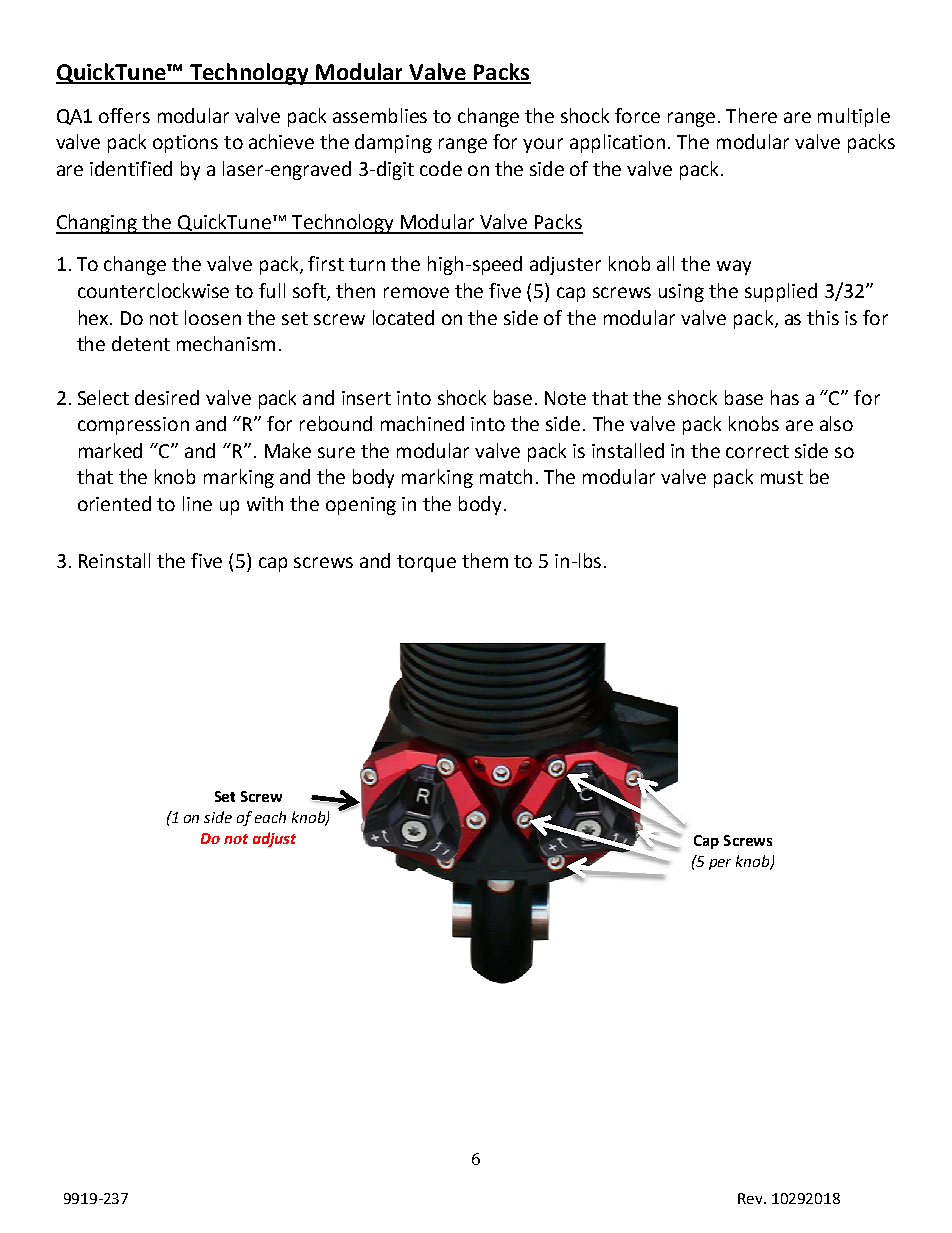 The width and height of the document is (952, 1233). Describe the element at coordinates (114, 560) in the document. I see `Reinstall` at that location.
